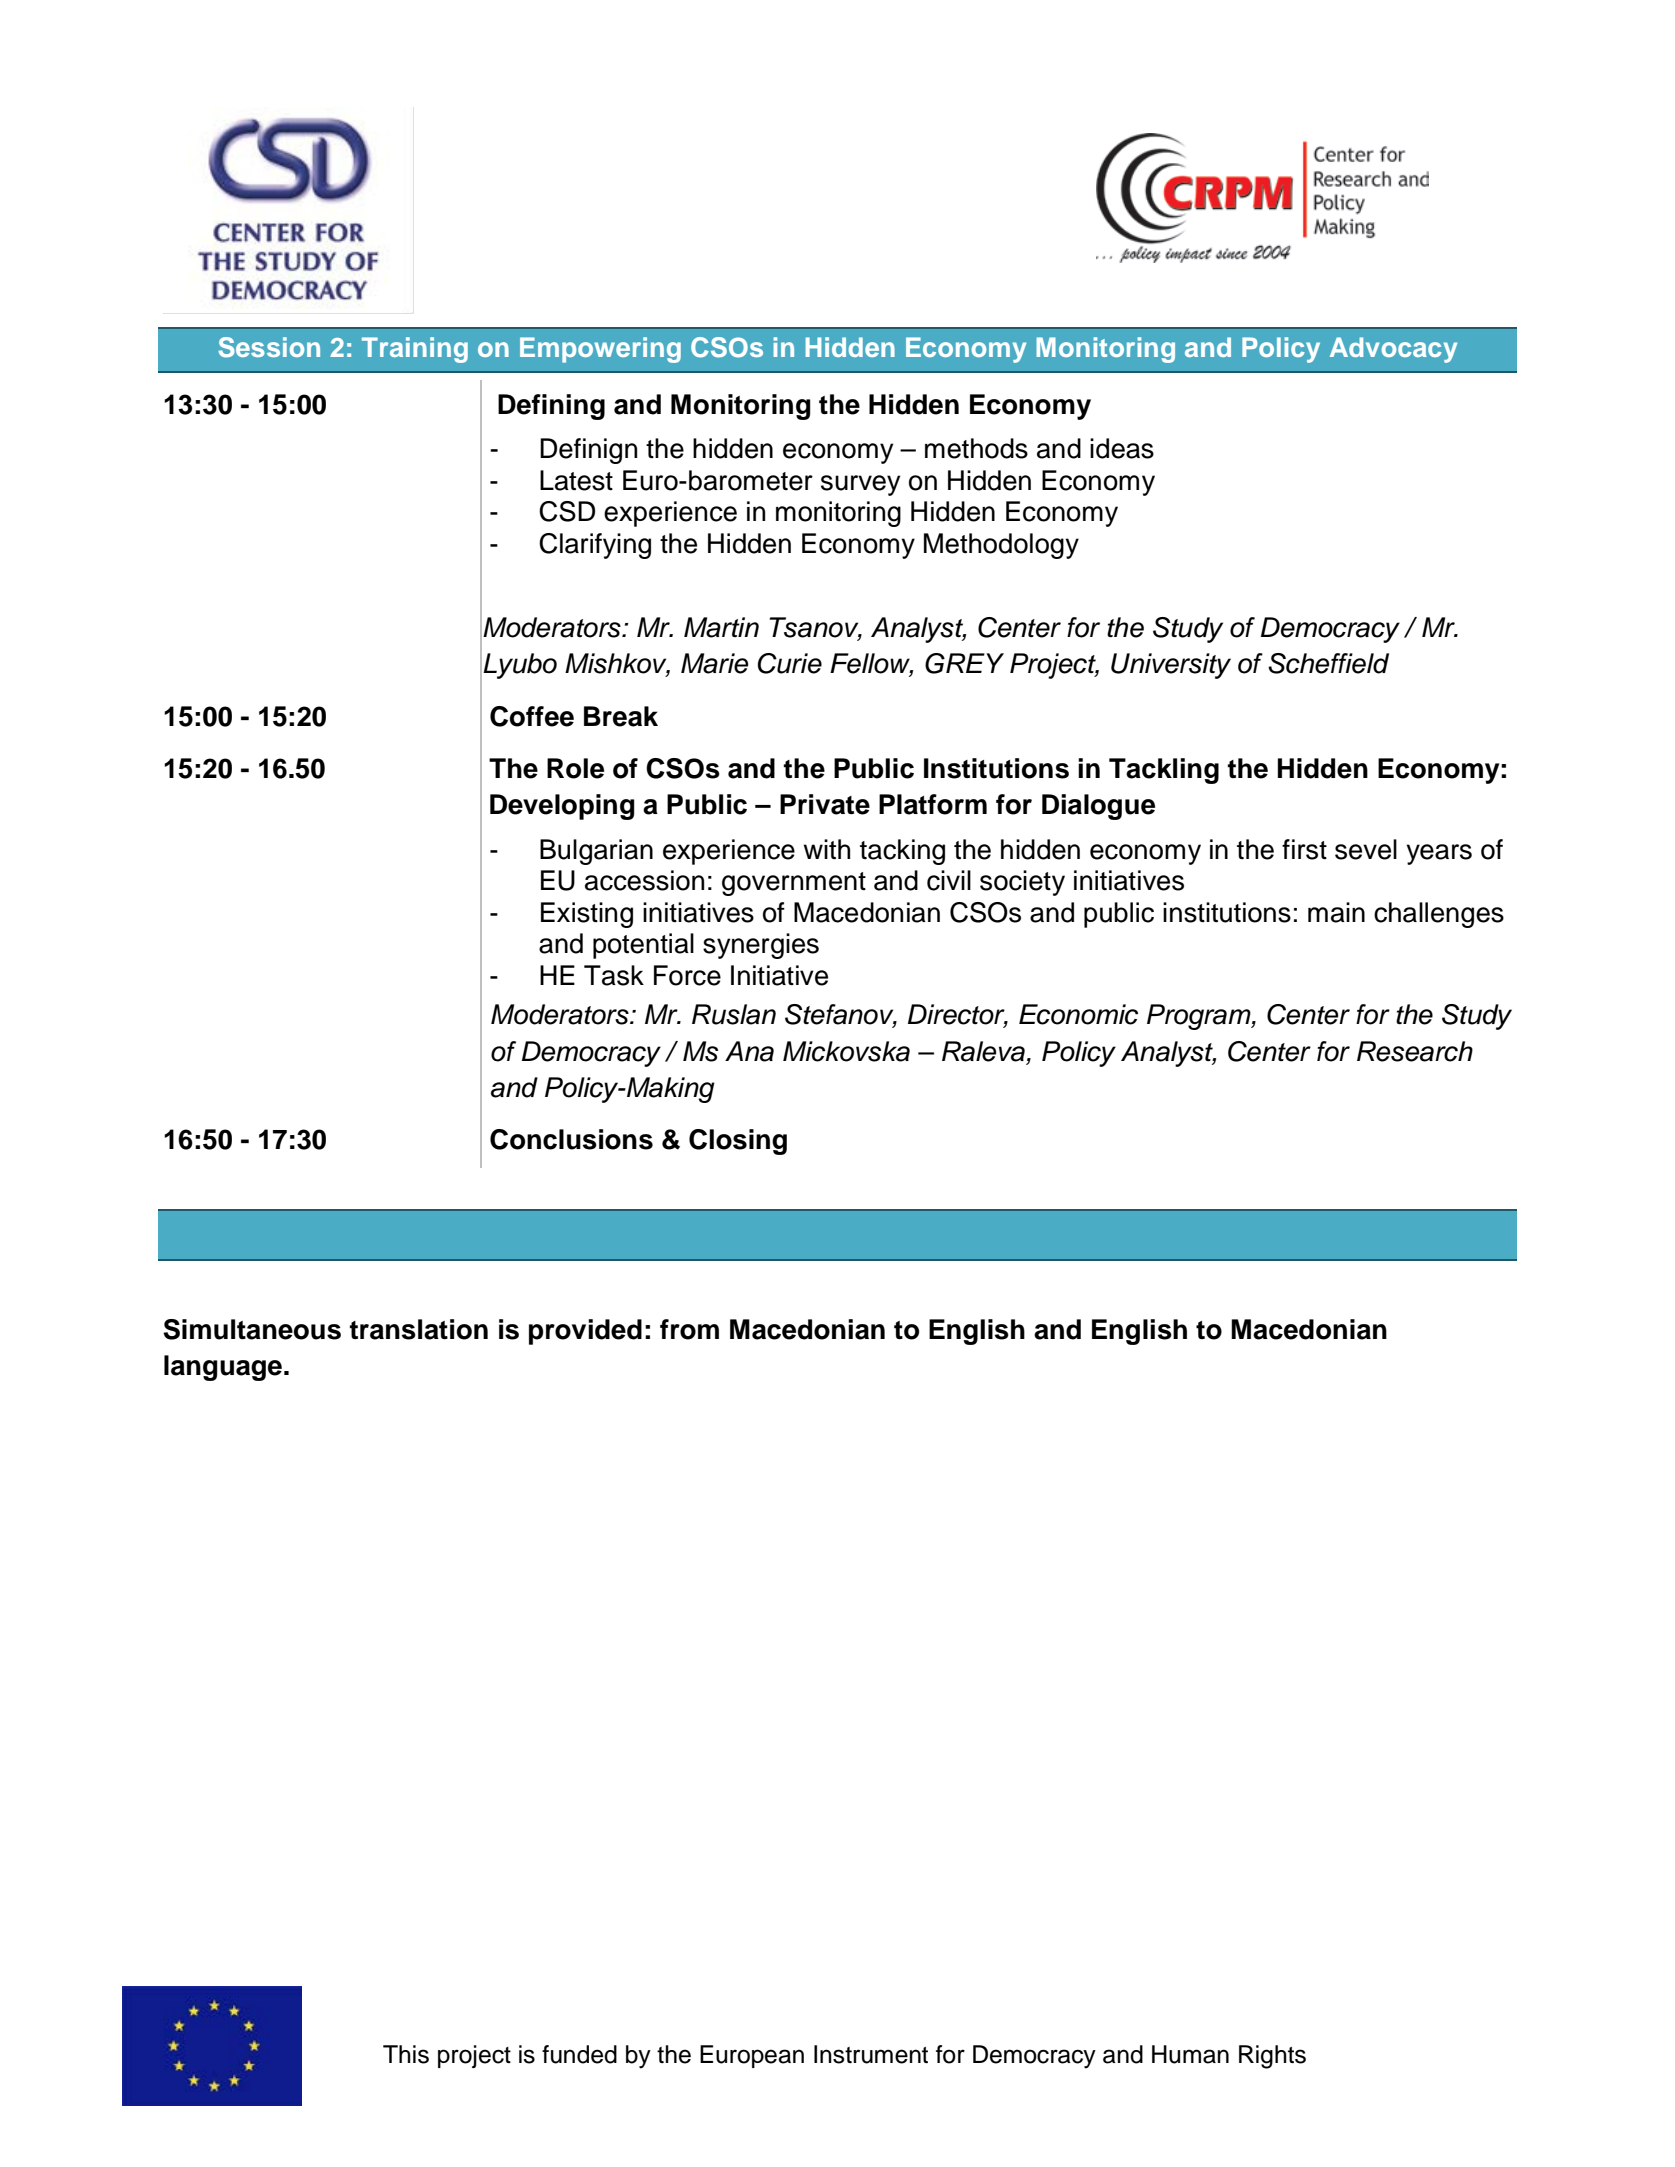  Describe the element at coordinates (1393, 350) in the page. I see `Advocacy` at that location.
